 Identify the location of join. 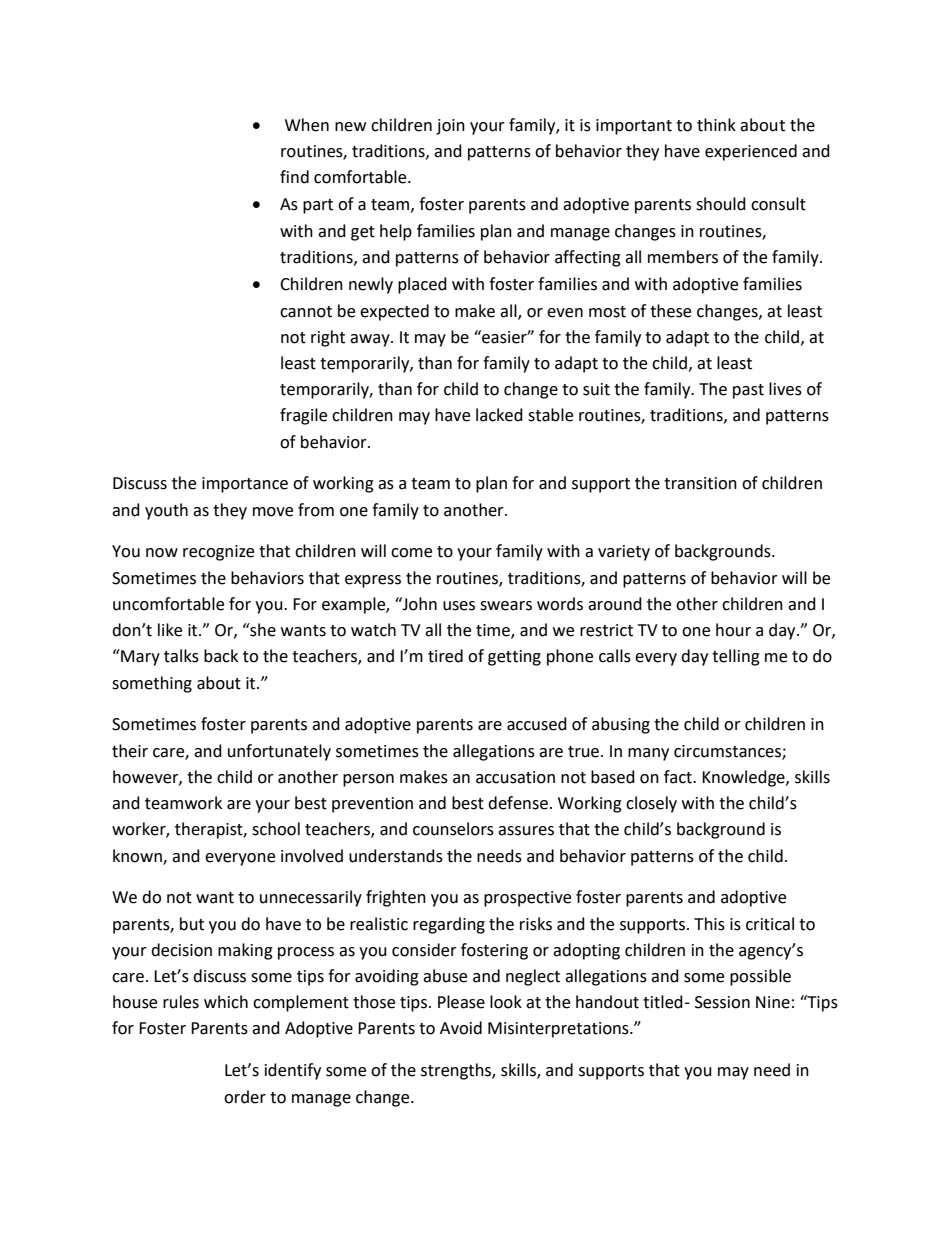
(450, 127).
